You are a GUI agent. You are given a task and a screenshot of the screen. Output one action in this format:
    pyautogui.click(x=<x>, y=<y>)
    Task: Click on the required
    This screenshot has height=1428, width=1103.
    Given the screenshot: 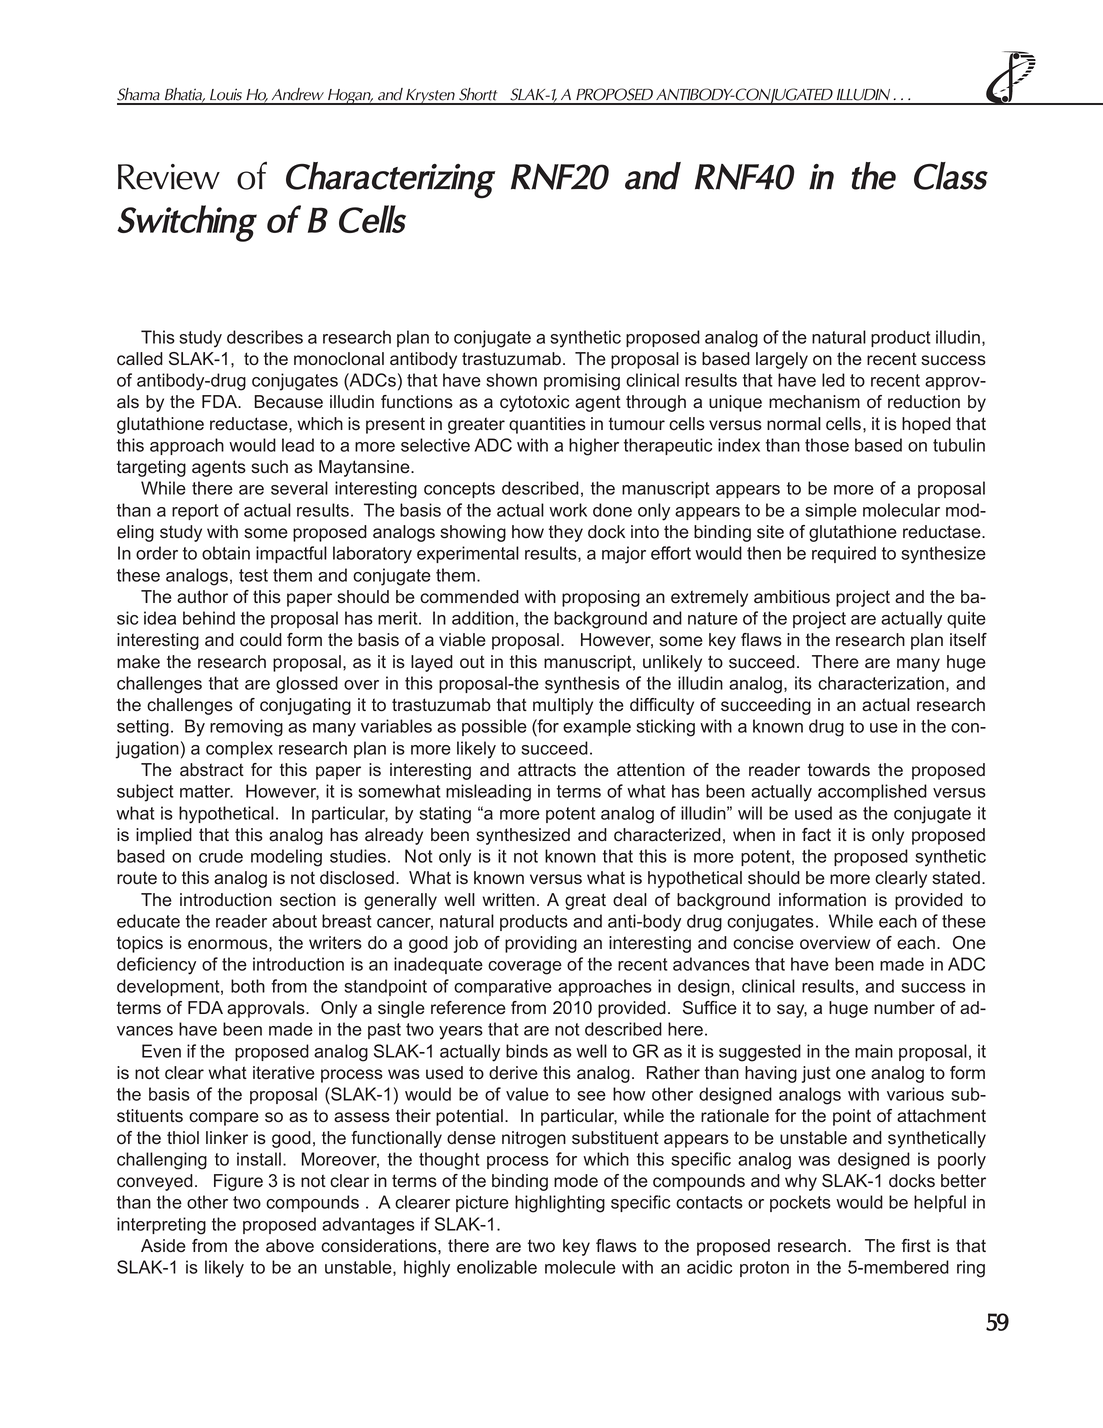 What is the action you would take?
    pyautogui.click(x=844, y=554)
